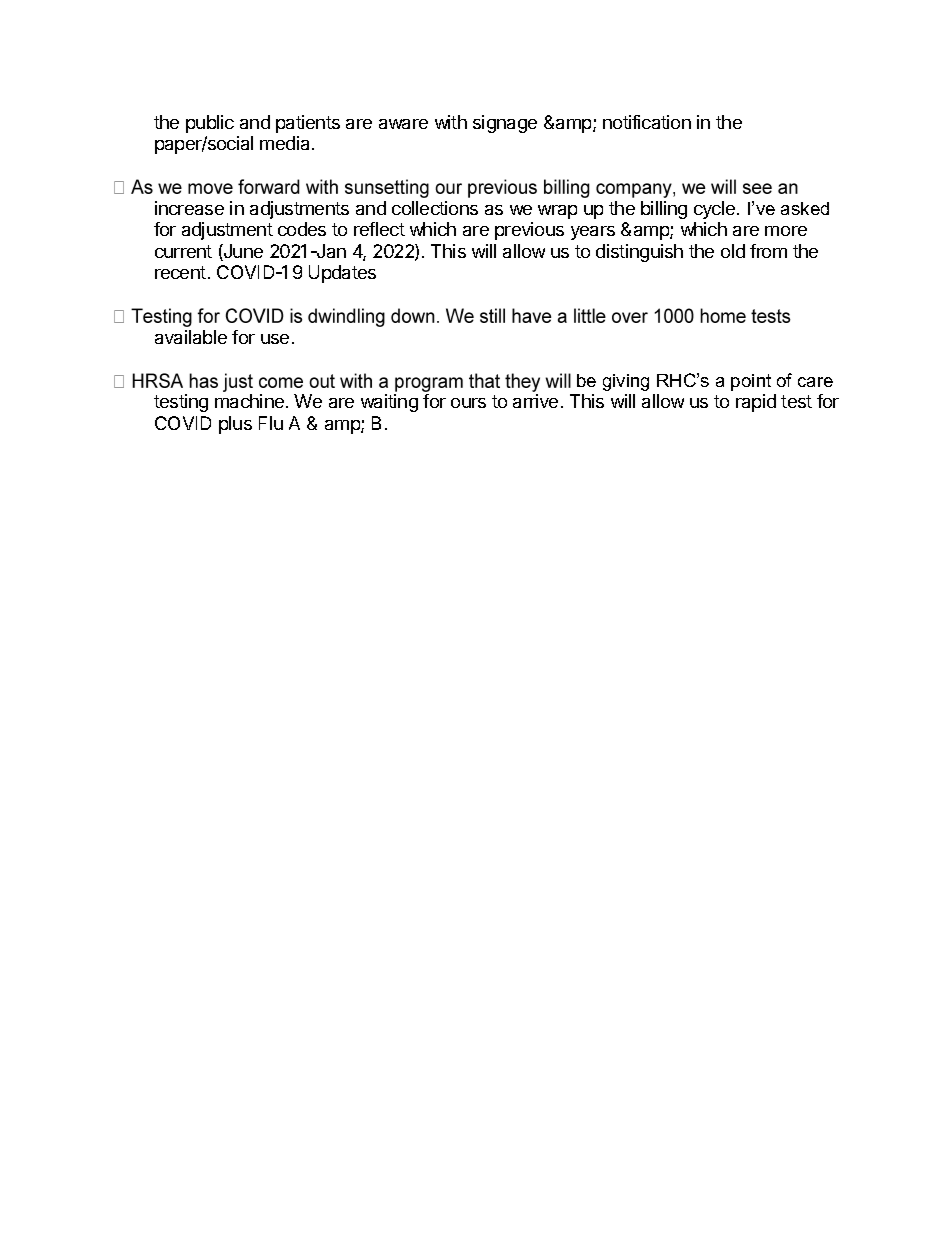 This image has height=1233, width=952. What do you see at coordinates (505, 124) in the image?
I see `signage` at bounding box center [505, 124].
